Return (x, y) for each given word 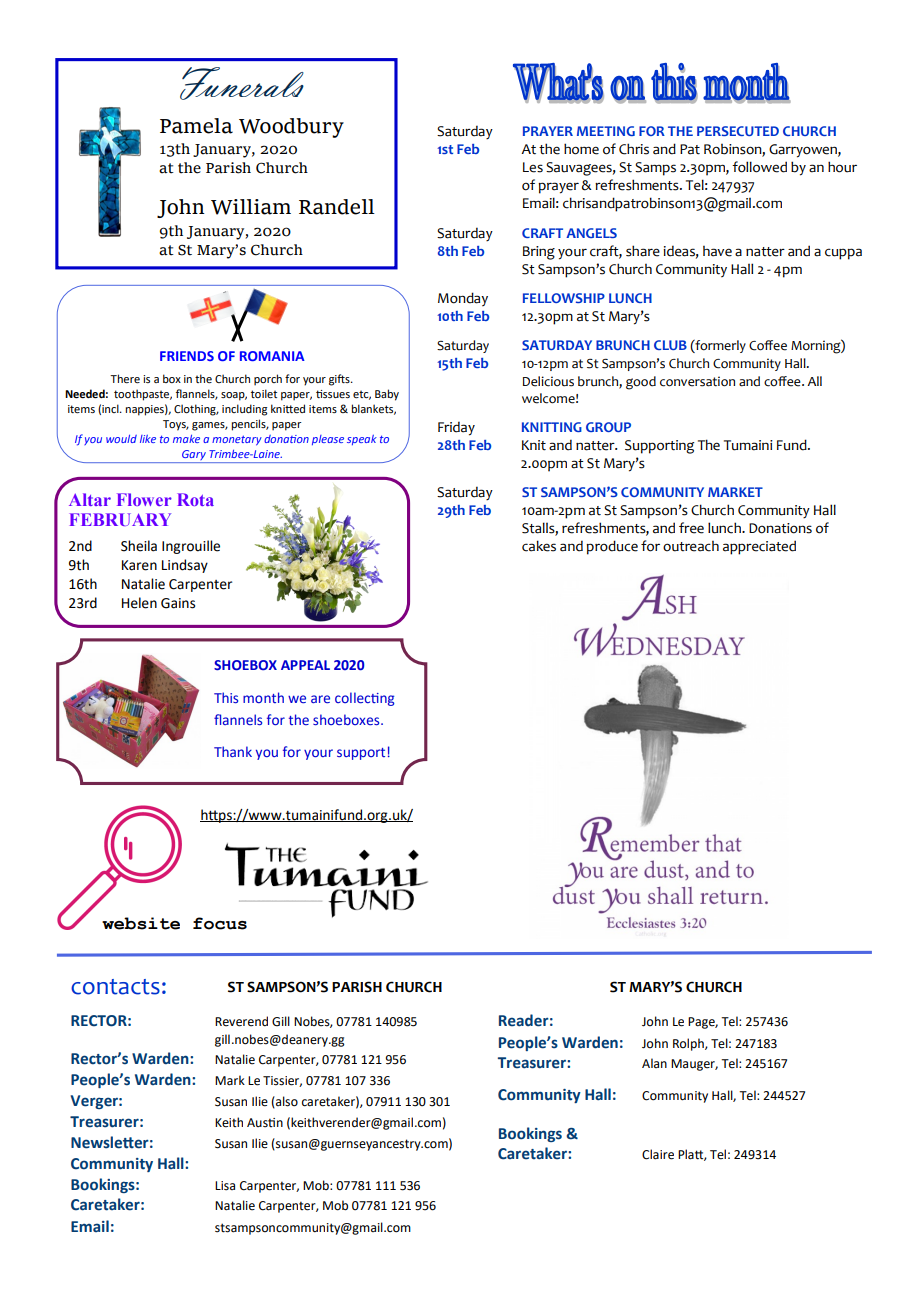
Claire (658, 1154)
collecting (365, 699)
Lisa (225, 1186)
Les (533, 167)
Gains (178, 603)
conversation (697, 381)
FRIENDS (187, 356)
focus (220, 923)
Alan (654, 1063)
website (141, 923)
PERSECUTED (738, 131)
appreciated (759, 547)
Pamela (196, 126)
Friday (456, 428)
